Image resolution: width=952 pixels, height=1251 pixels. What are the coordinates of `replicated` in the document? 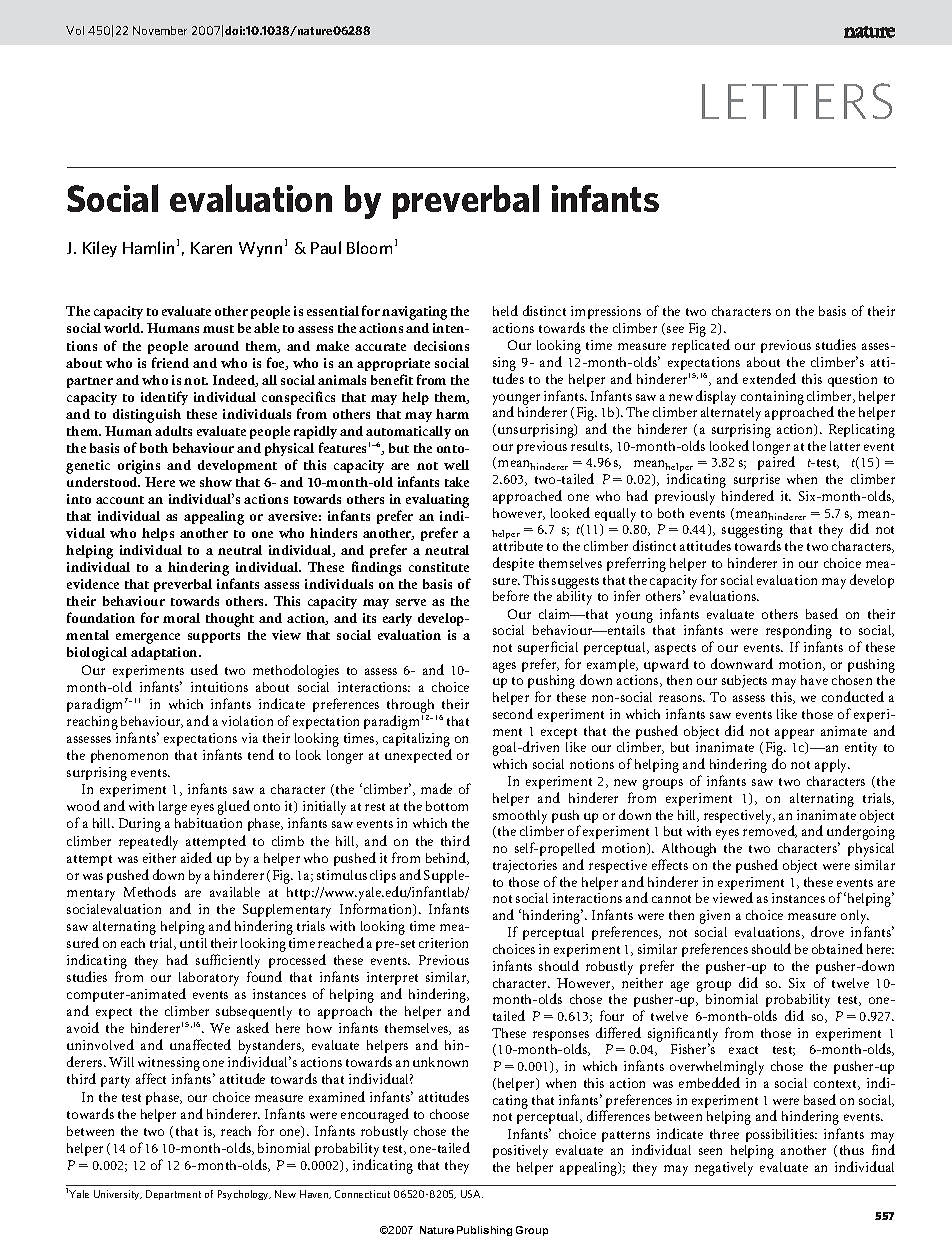 It's located at (701, 346).
